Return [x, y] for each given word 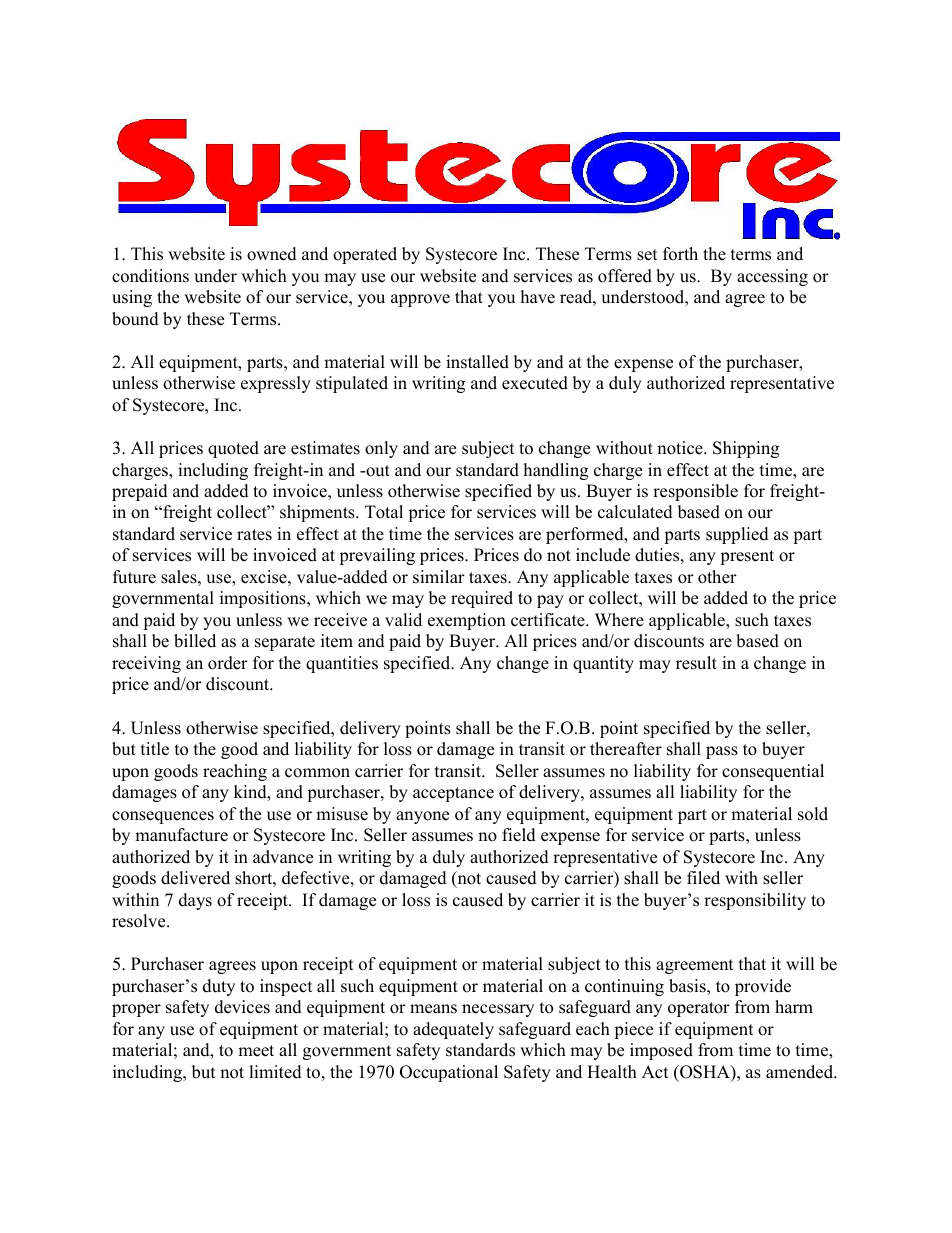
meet [256, 1051]
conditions [150, 276]
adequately [453, 1030]
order [228, 663]
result [696, 663]
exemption [467, 621]
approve [420, 300]
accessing [772, 277]
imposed [661, 1051]
